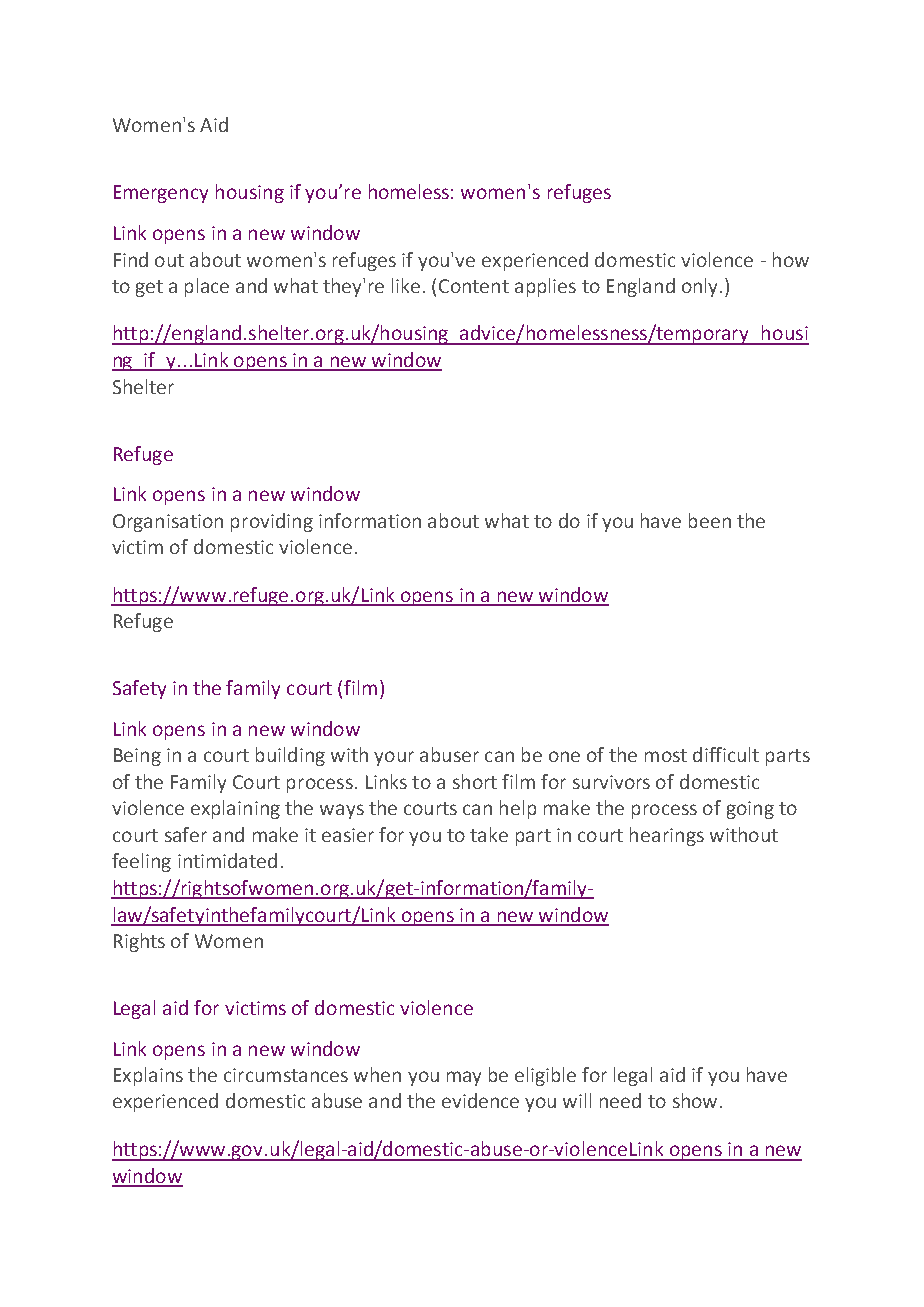  What do you see at coordinates (474, 286) in the screenshot?
I see `Content` at bounding box center [474, 286].
